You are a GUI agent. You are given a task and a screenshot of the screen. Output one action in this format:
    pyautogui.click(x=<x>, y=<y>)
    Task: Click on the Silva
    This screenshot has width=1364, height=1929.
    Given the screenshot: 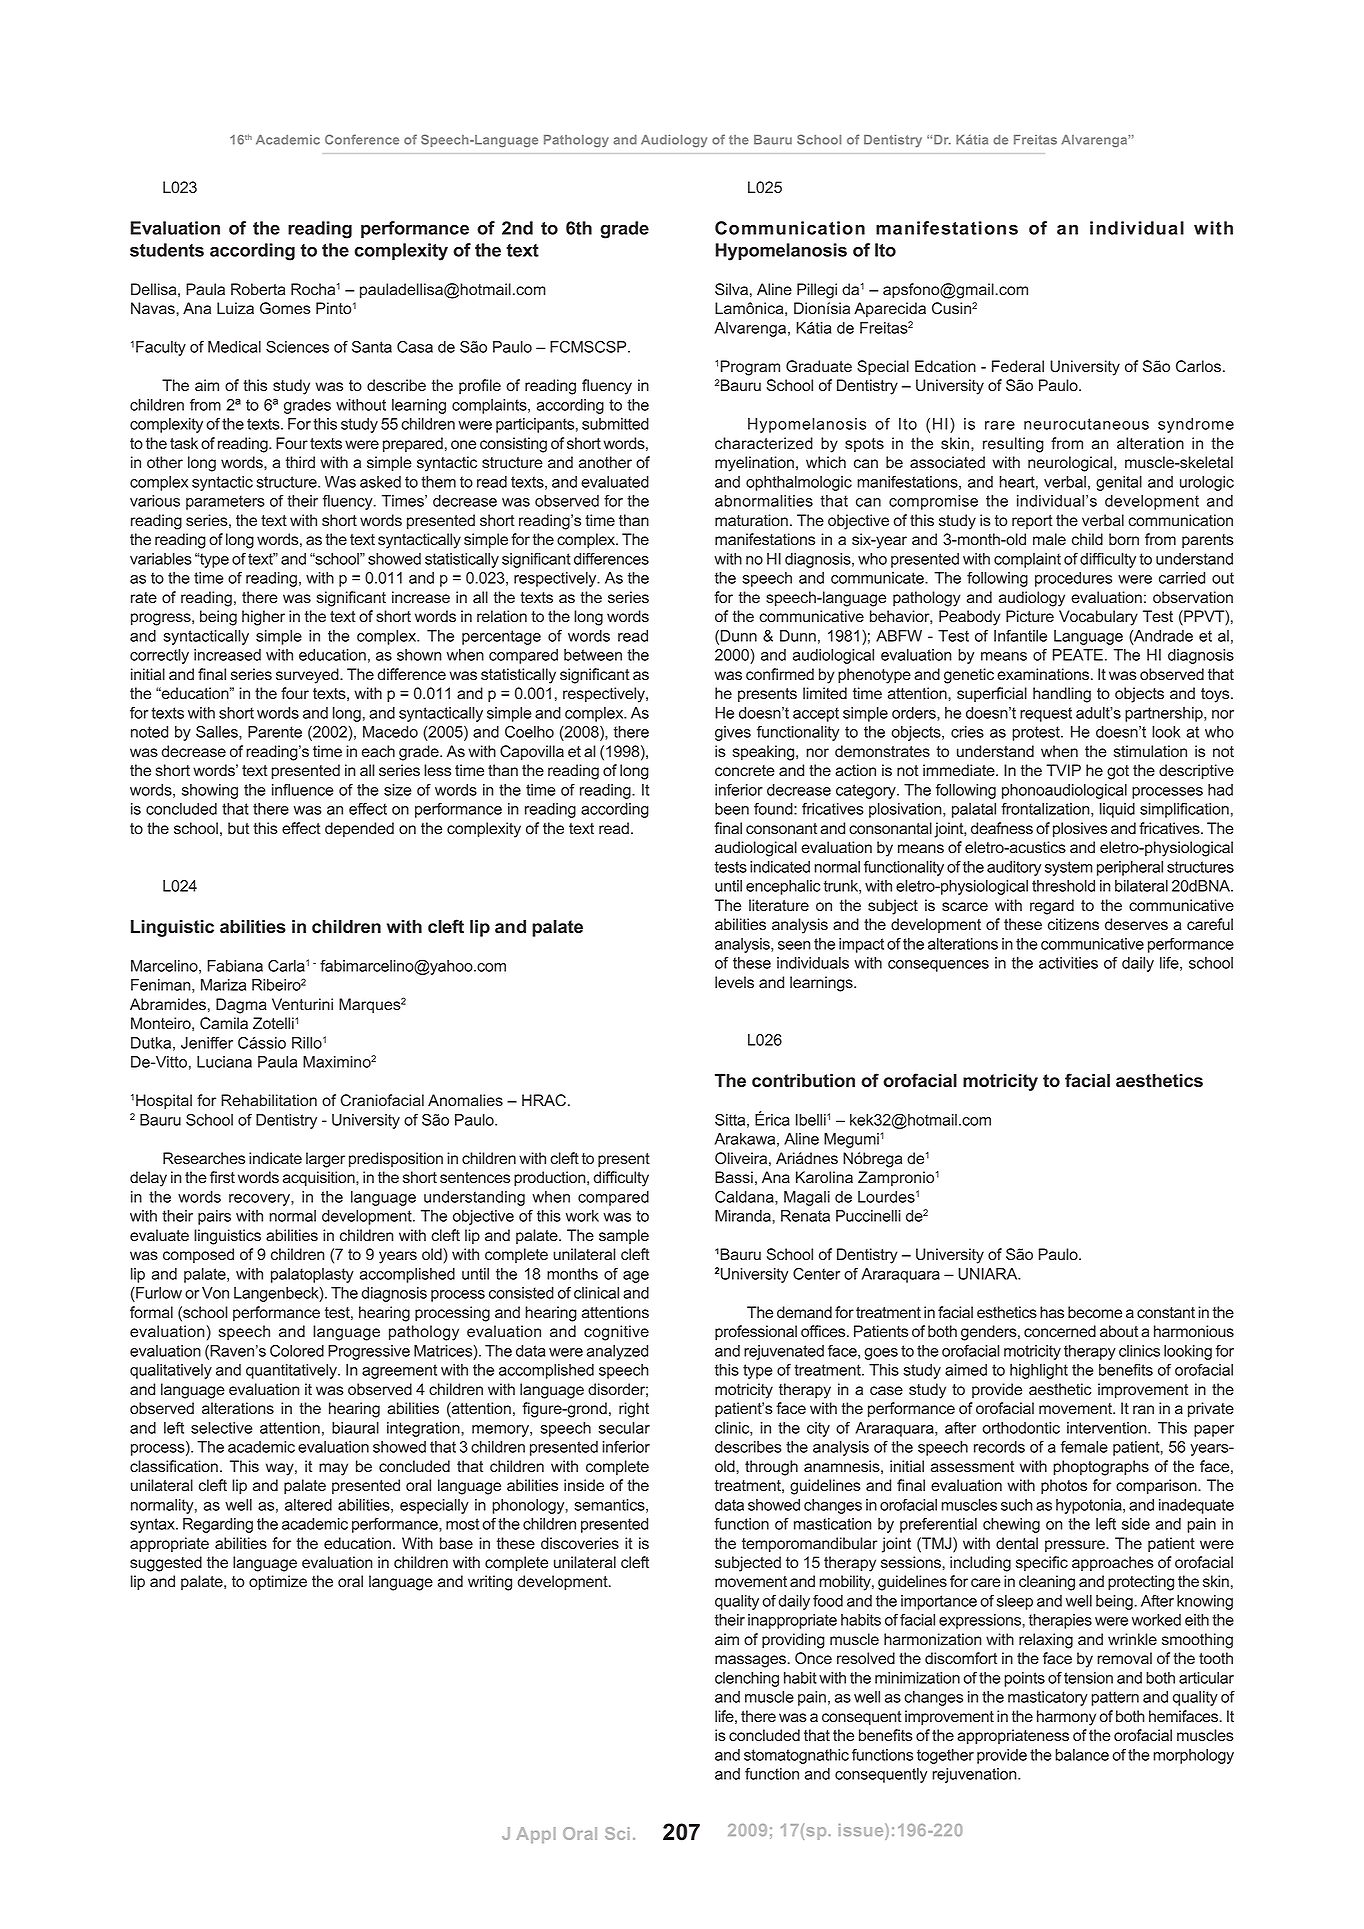 What is the action you would take?
    pyautogui.click(x=731, y=289)
